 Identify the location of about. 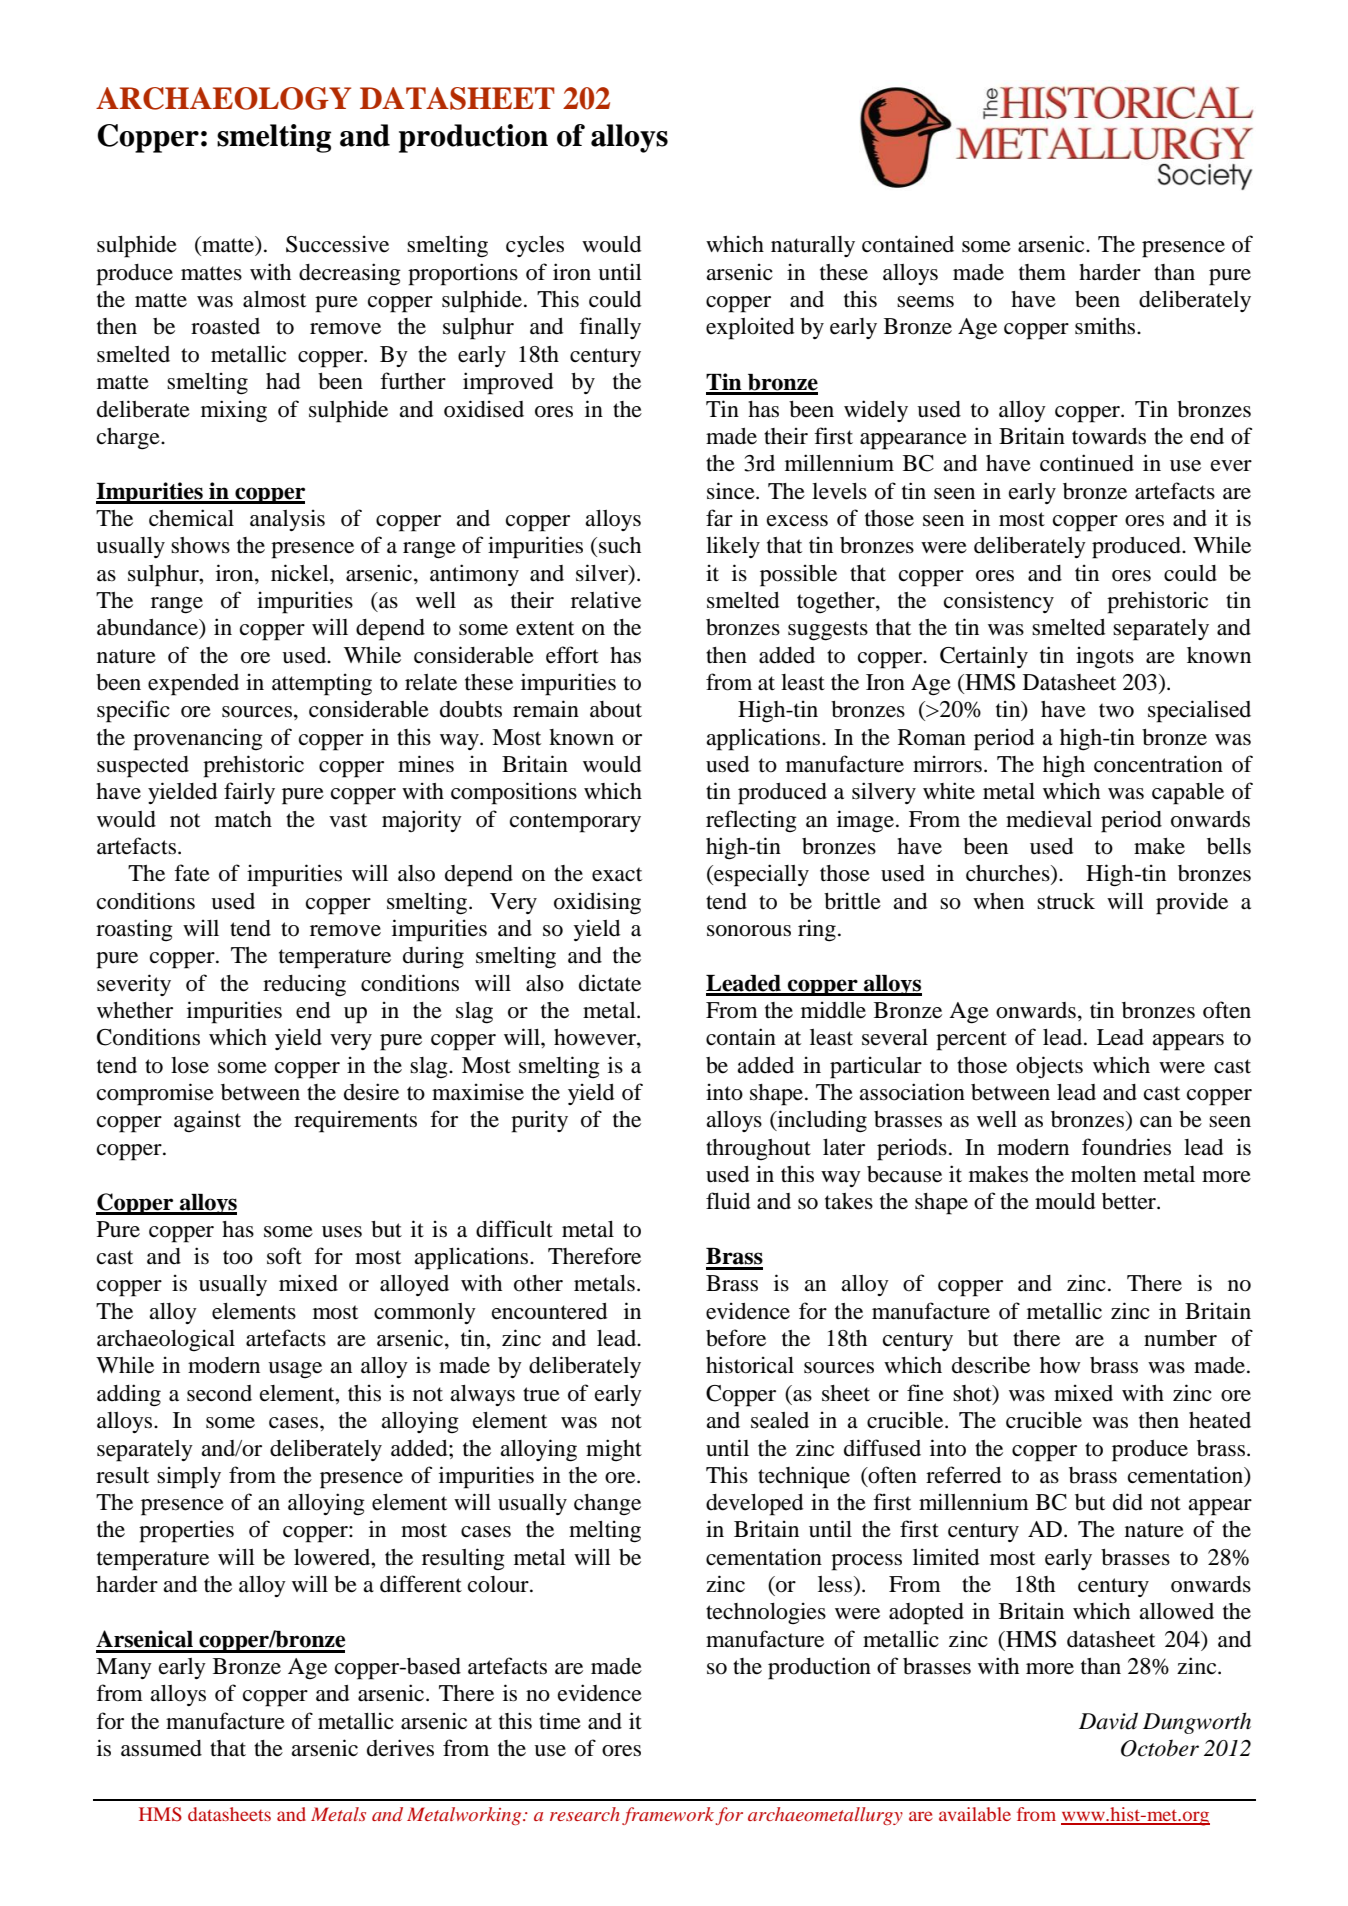
(616, 709).
